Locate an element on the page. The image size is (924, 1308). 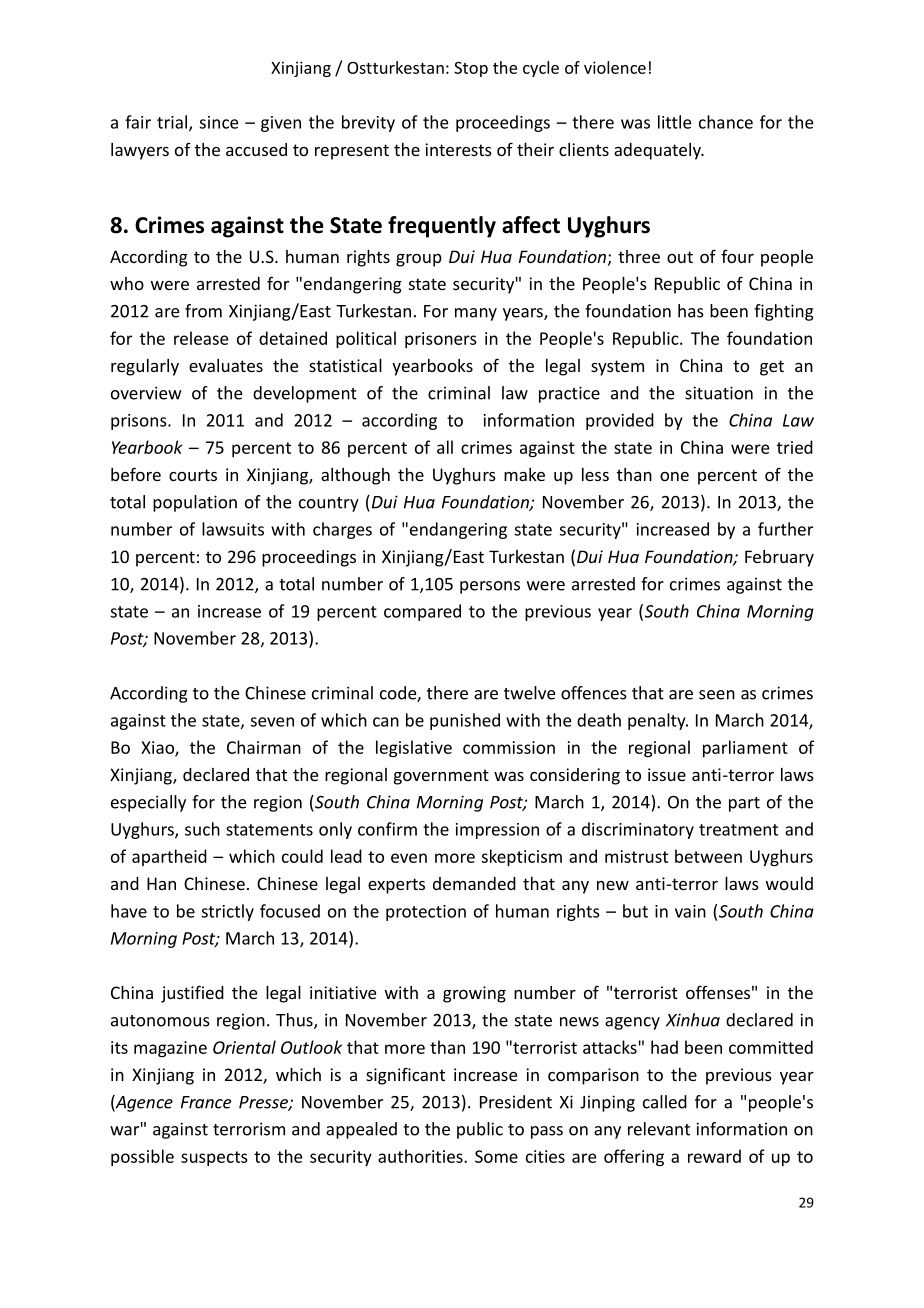
Stop is located at coordinates (471, 69).
